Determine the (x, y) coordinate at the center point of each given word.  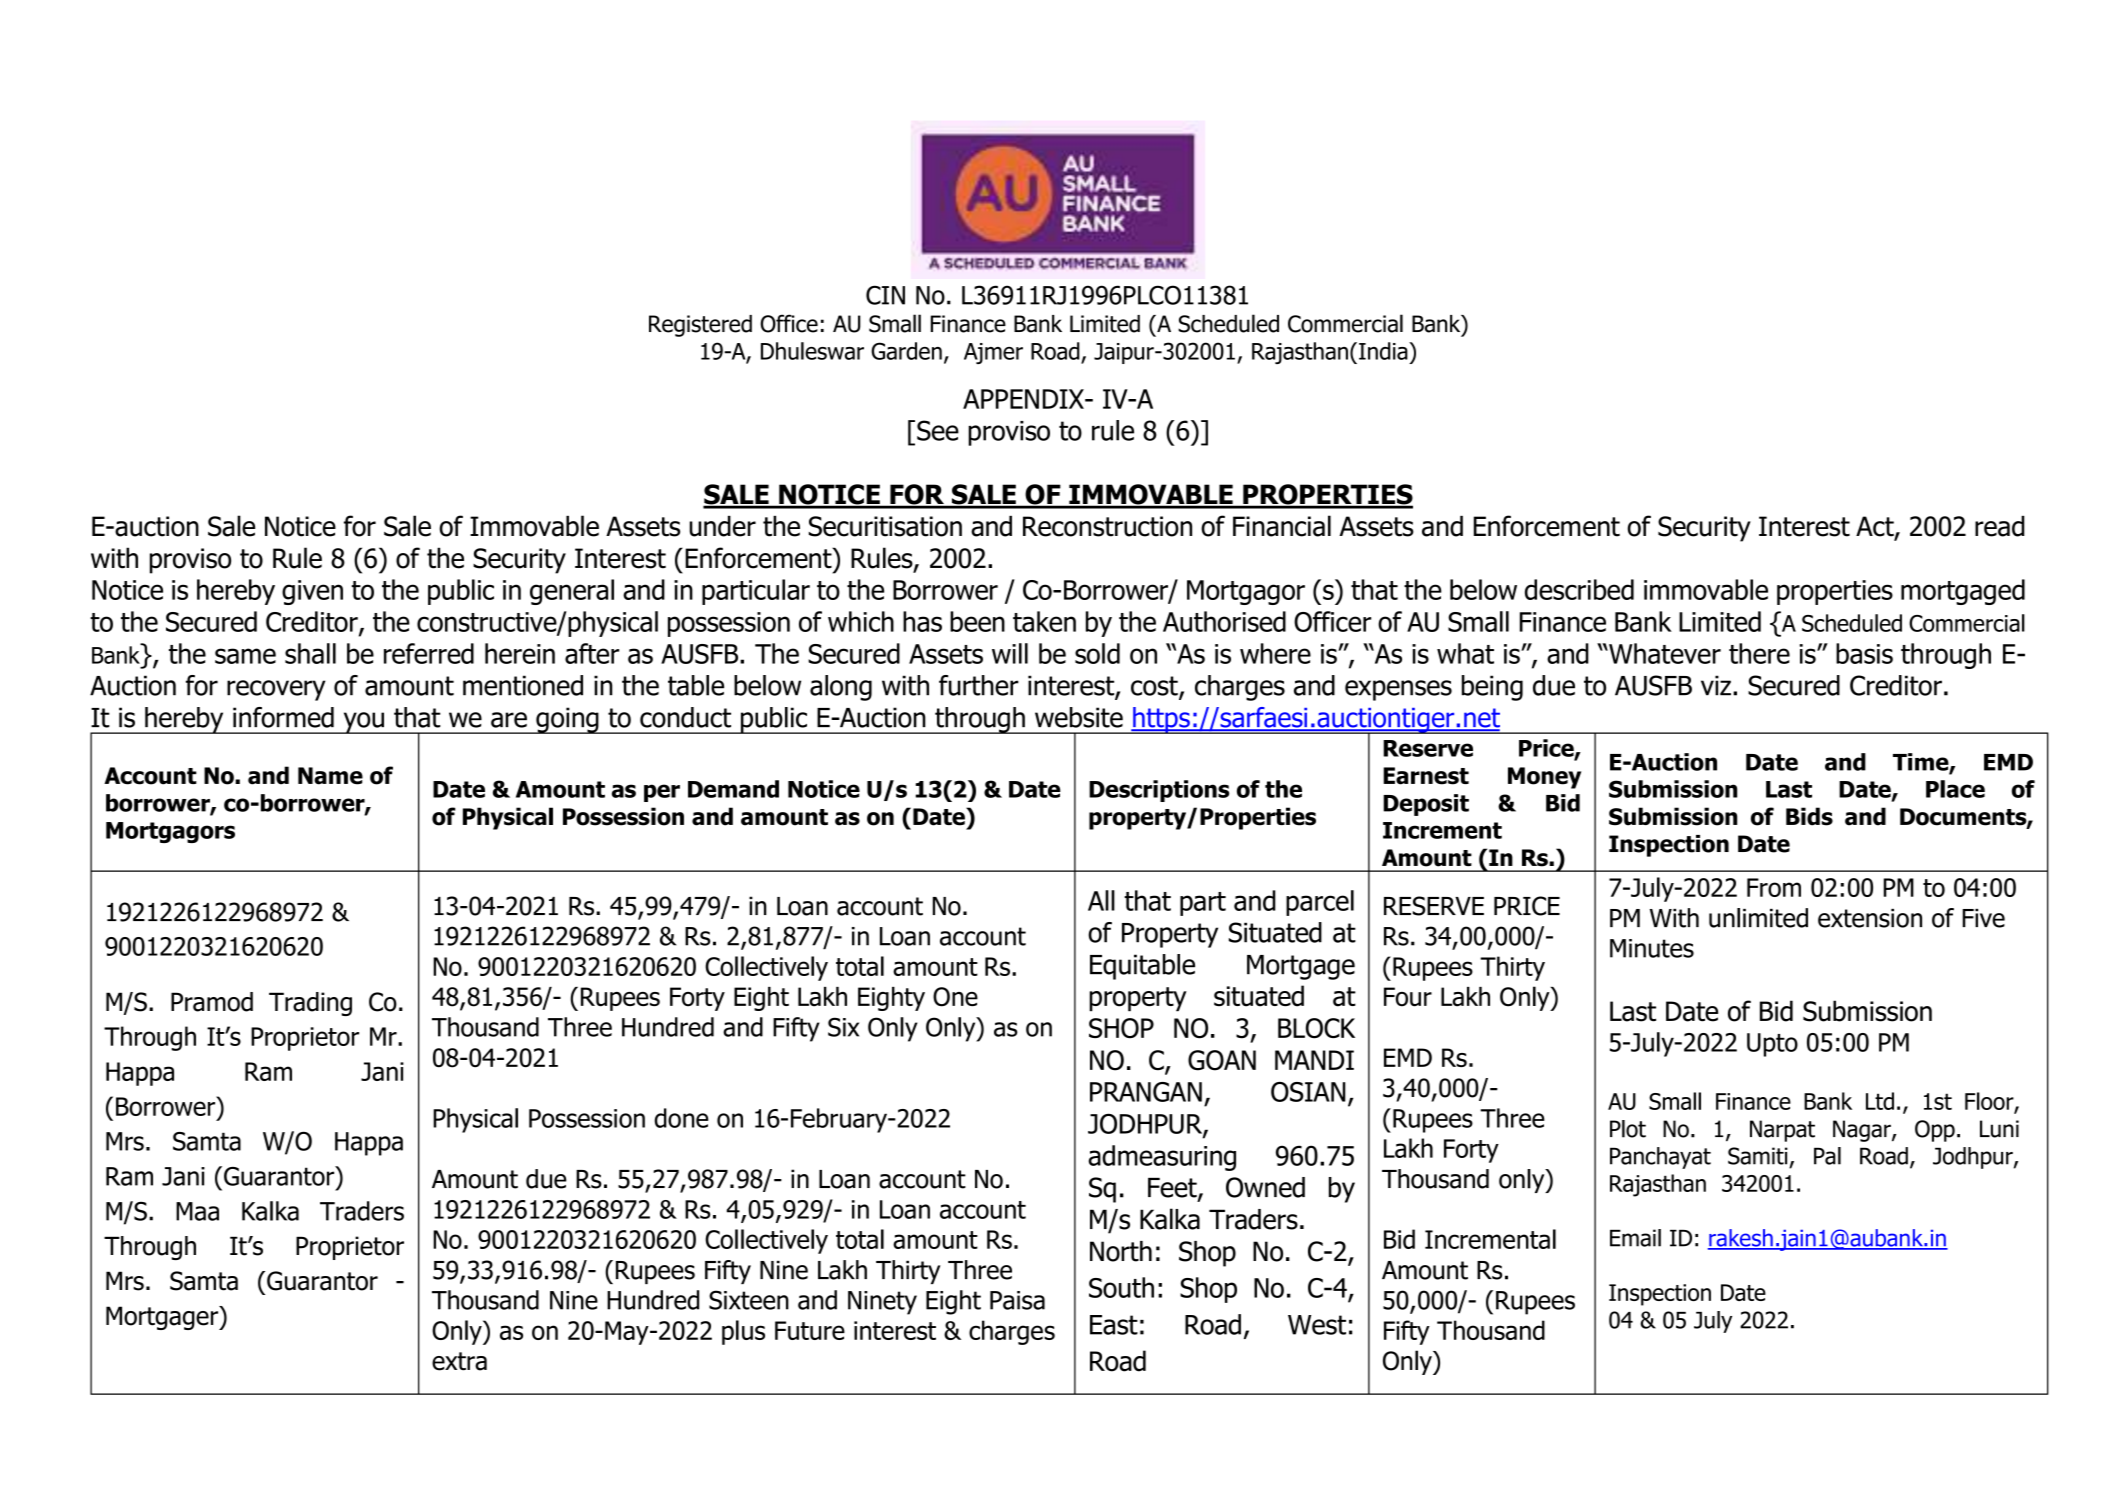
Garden (906, 351)
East (1114, 1325)
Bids (1809, 816)
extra (459, 1361)
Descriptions (1159, 791)
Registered (700, 326)
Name (330, 776)
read (2000, 526)
